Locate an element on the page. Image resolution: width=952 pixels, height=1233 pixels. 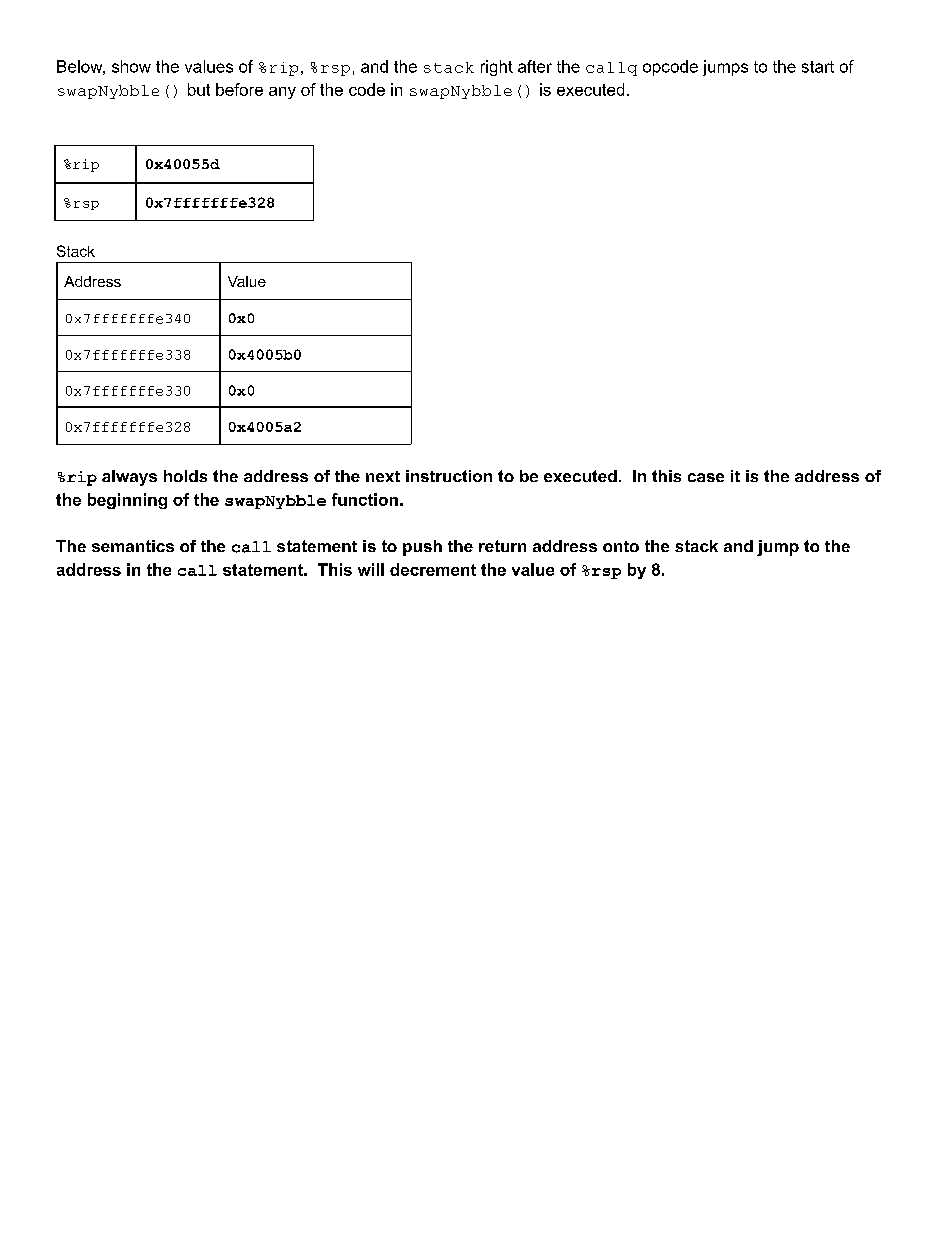
return is located at coordinates (502, 546).
